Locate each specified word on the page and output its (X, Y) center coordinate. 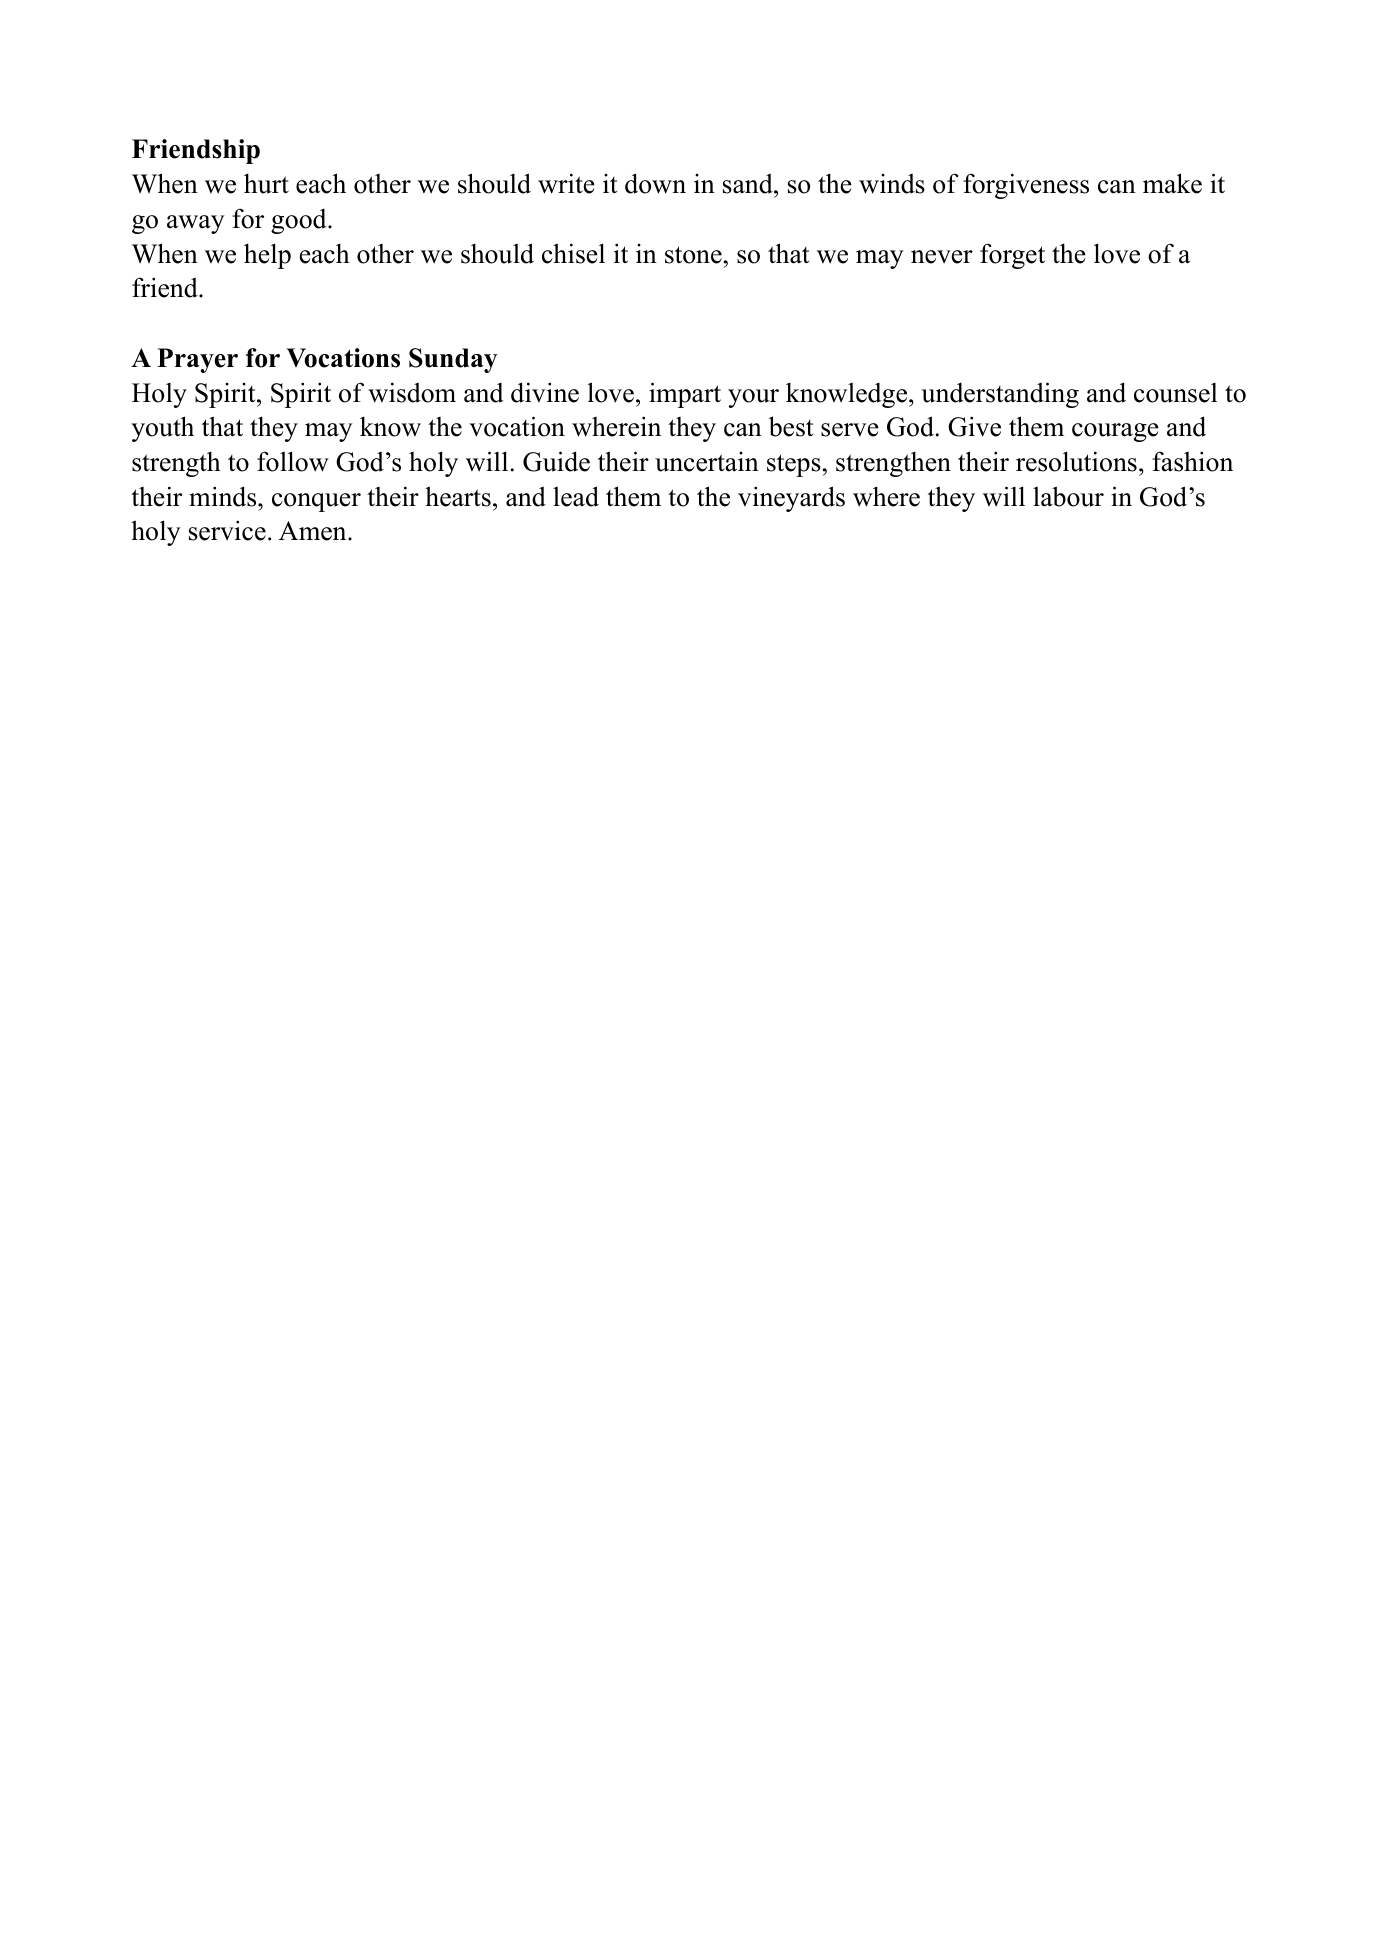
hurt (266, 183)
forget (1012, 256)
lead (576, 496)
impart (685, 395)
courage (1115, 432)
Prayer (197, 360)
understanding (1000, 395)
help (267, 256)
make (1172, 183)
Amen (314, 531)
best (791, 426)
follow (293, 461)
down (655, 183)
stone (693, 255)
